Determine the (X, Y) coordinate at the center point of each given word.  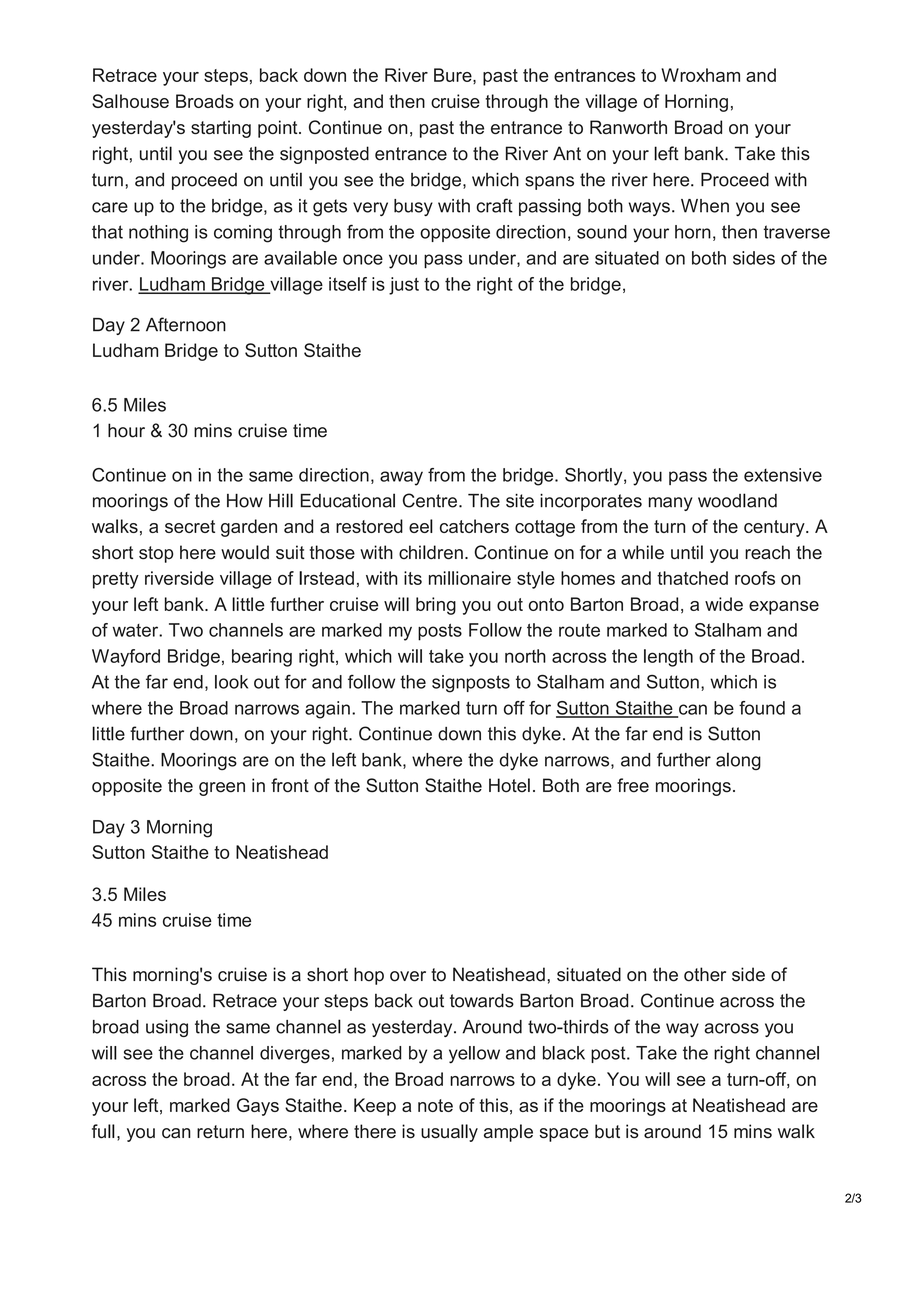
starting (221, 129)
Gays (258, 1107)
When (705, 206)
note (435, 1105)
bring (436, 606)
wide (724, 604)
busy (413, 207)
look (231, 682)
